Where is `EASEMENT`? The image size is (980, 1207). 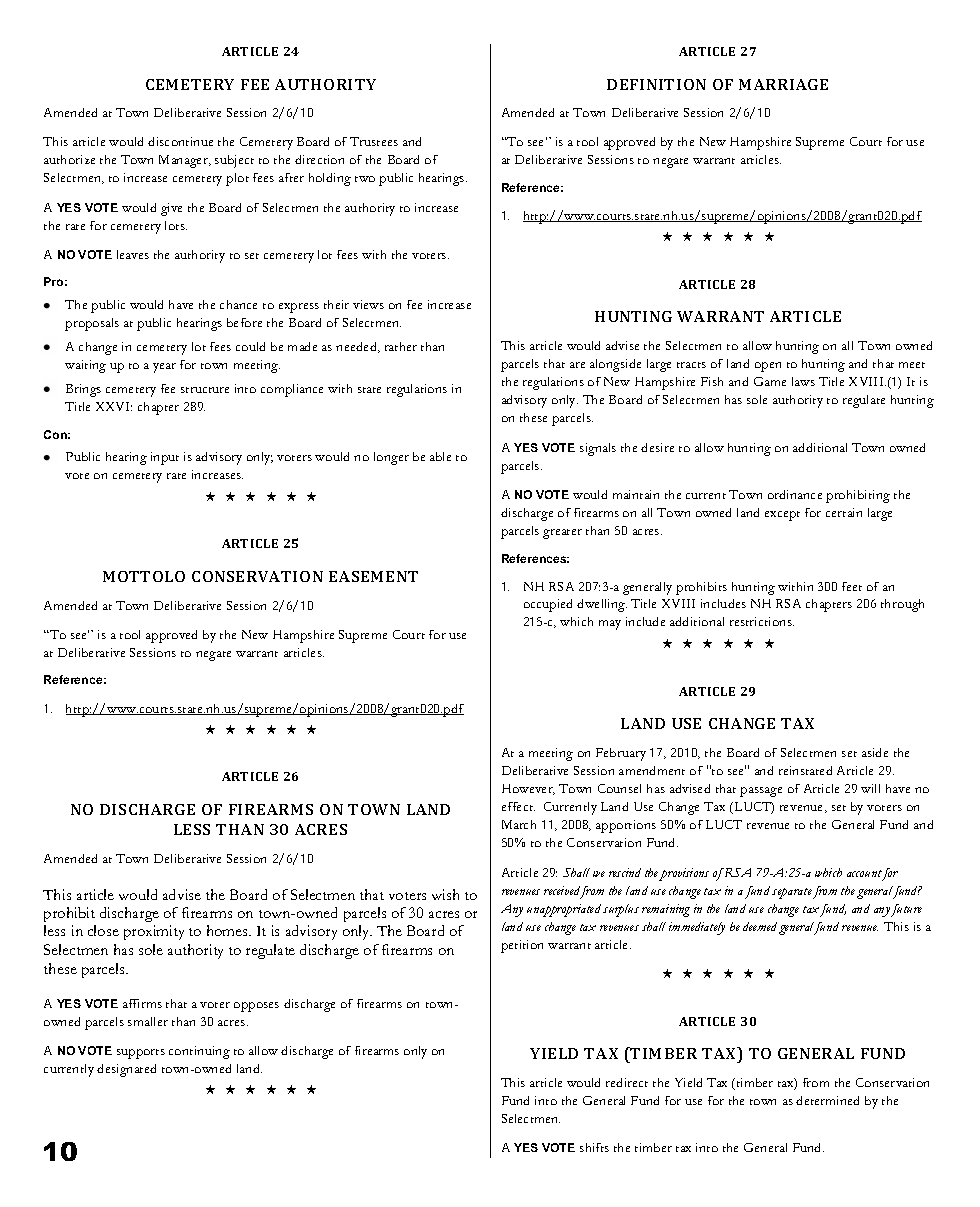 EASEMENT is located at coordinates (373, 576).
